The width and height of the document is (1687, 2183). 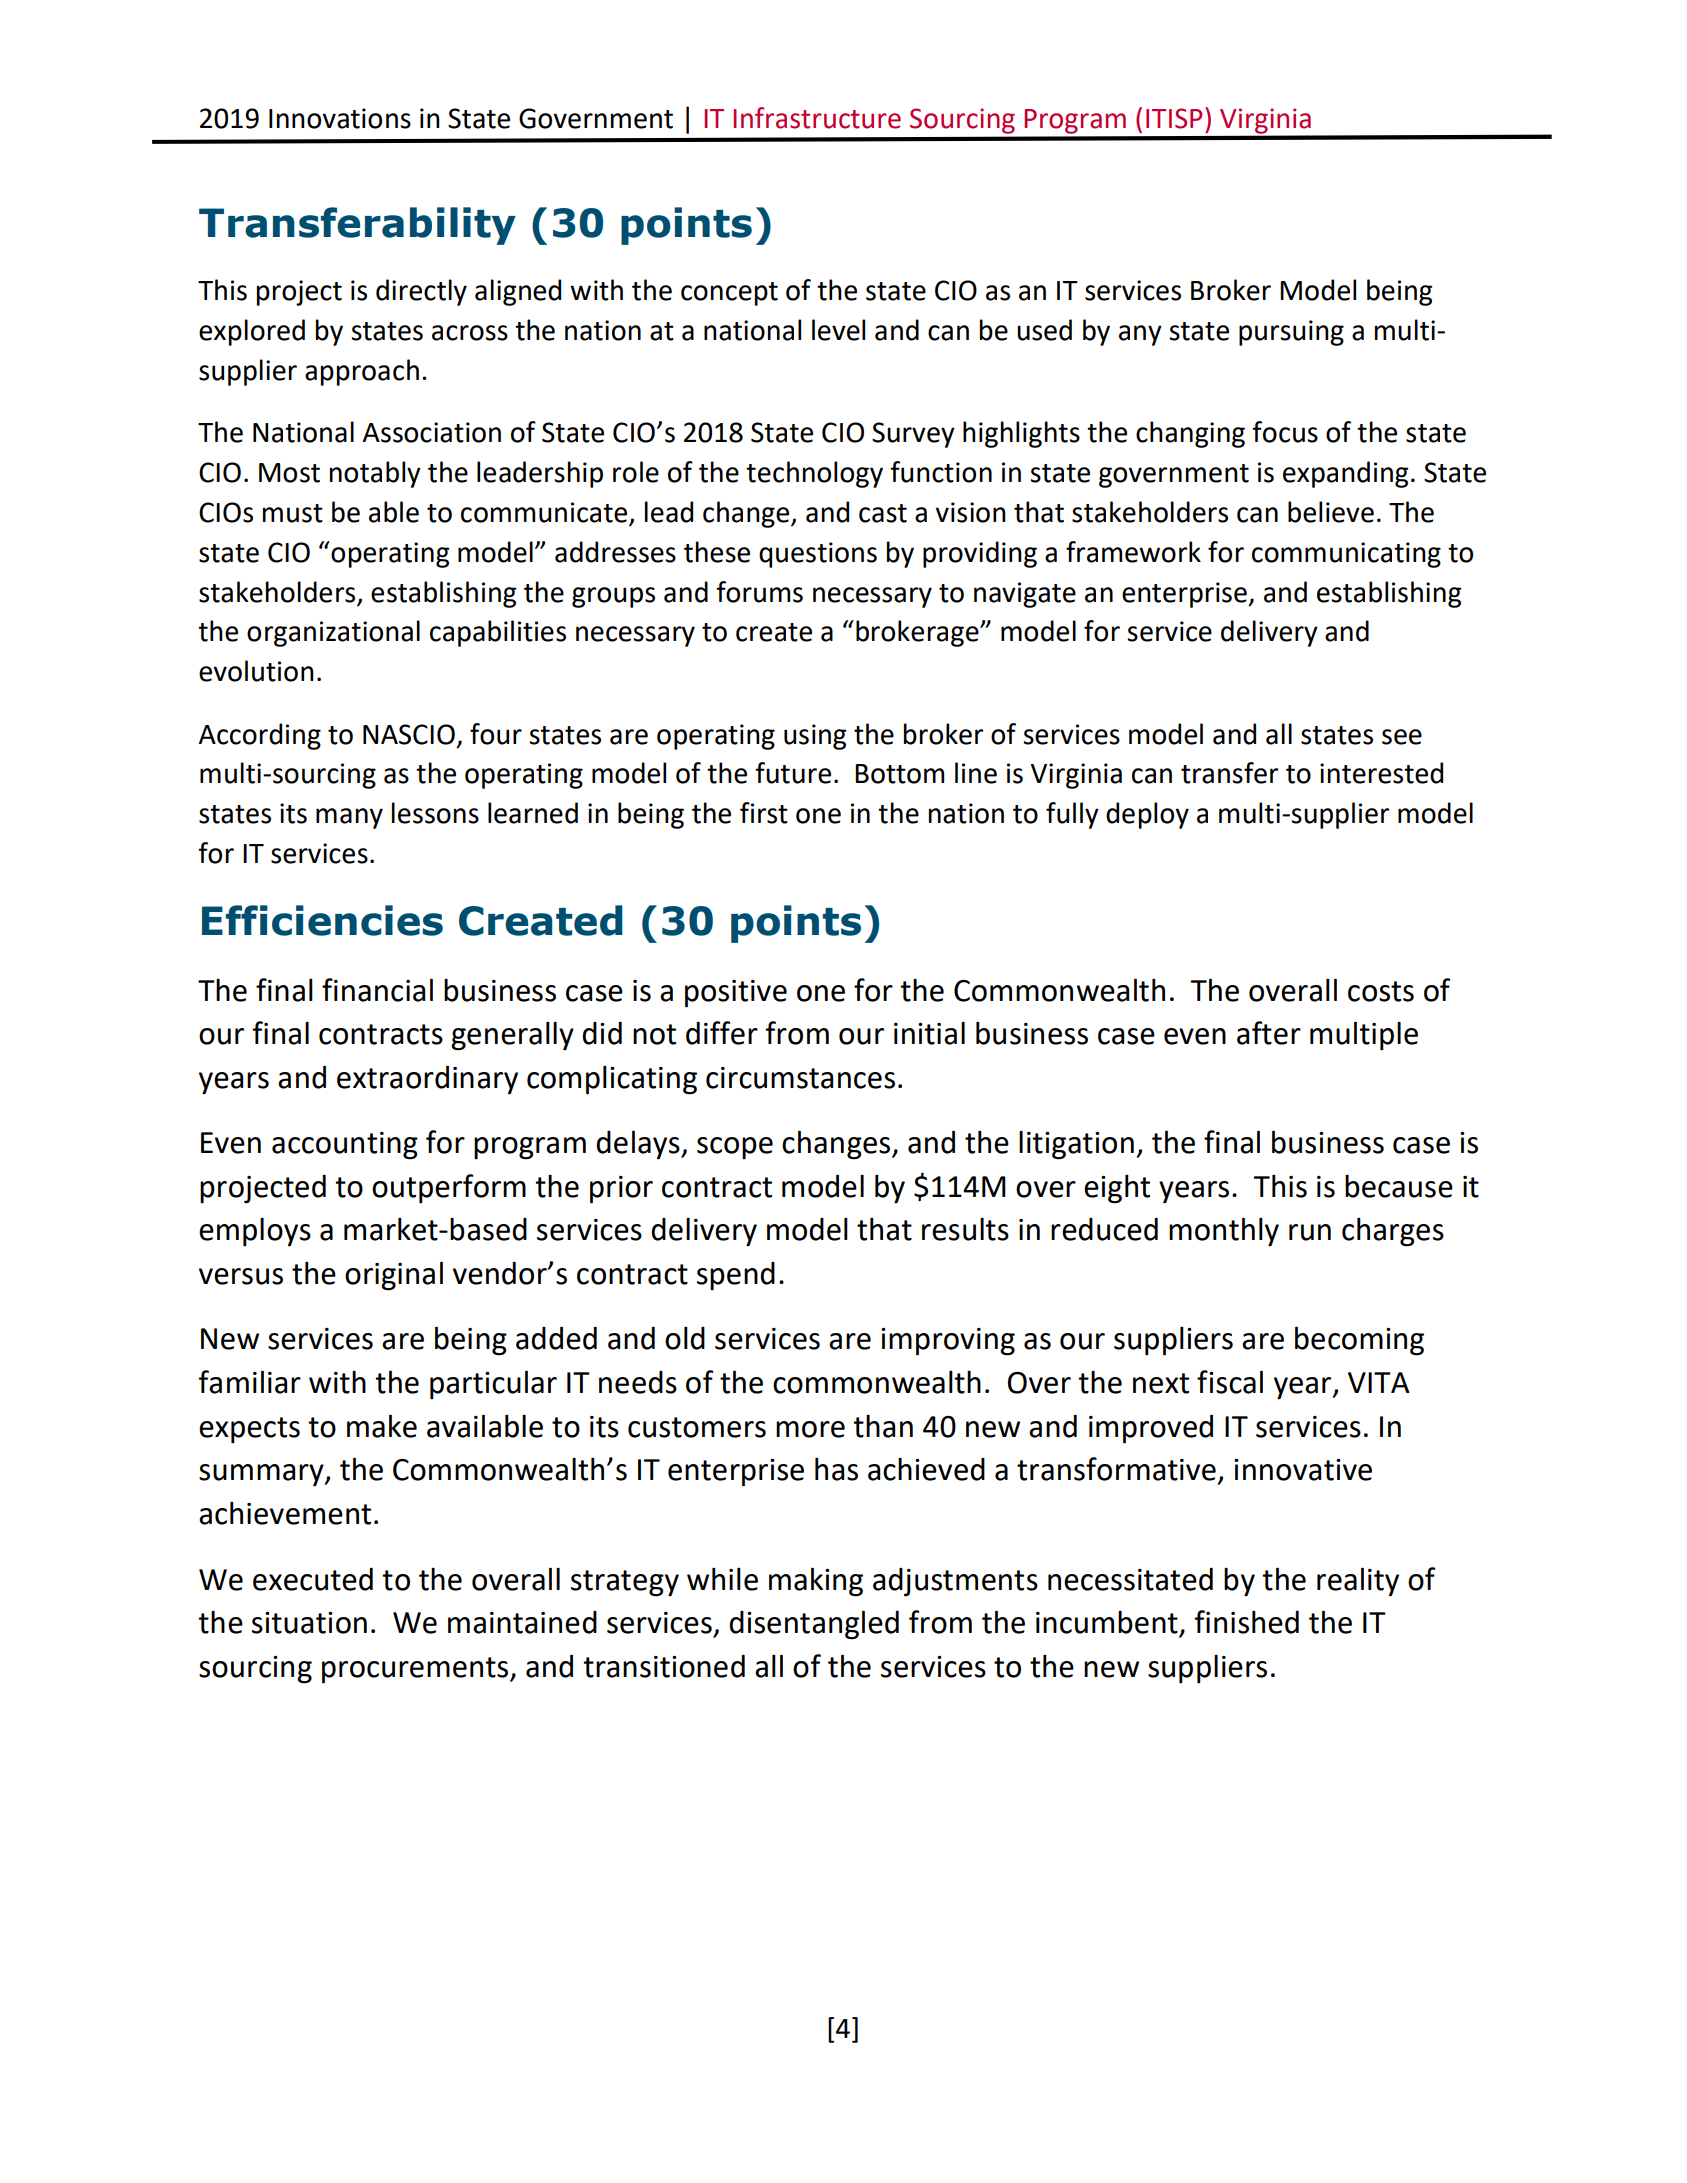 What do you see at coordinates (1291, 333) in the document?
I see `pursuing` at bounding box center [1291, 333].
